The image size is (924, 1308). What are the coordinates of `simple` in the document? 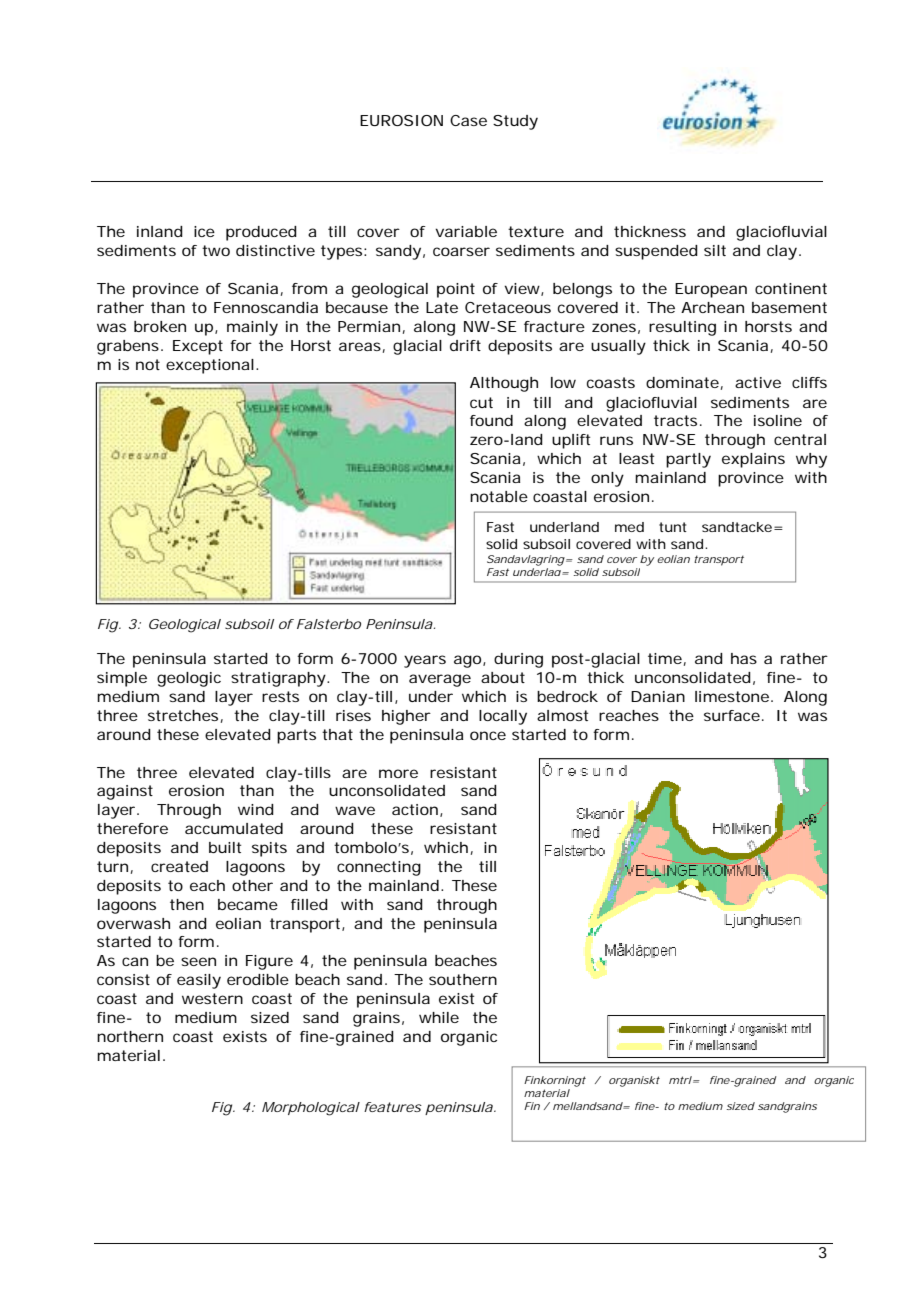 It's located at (122, 679).
